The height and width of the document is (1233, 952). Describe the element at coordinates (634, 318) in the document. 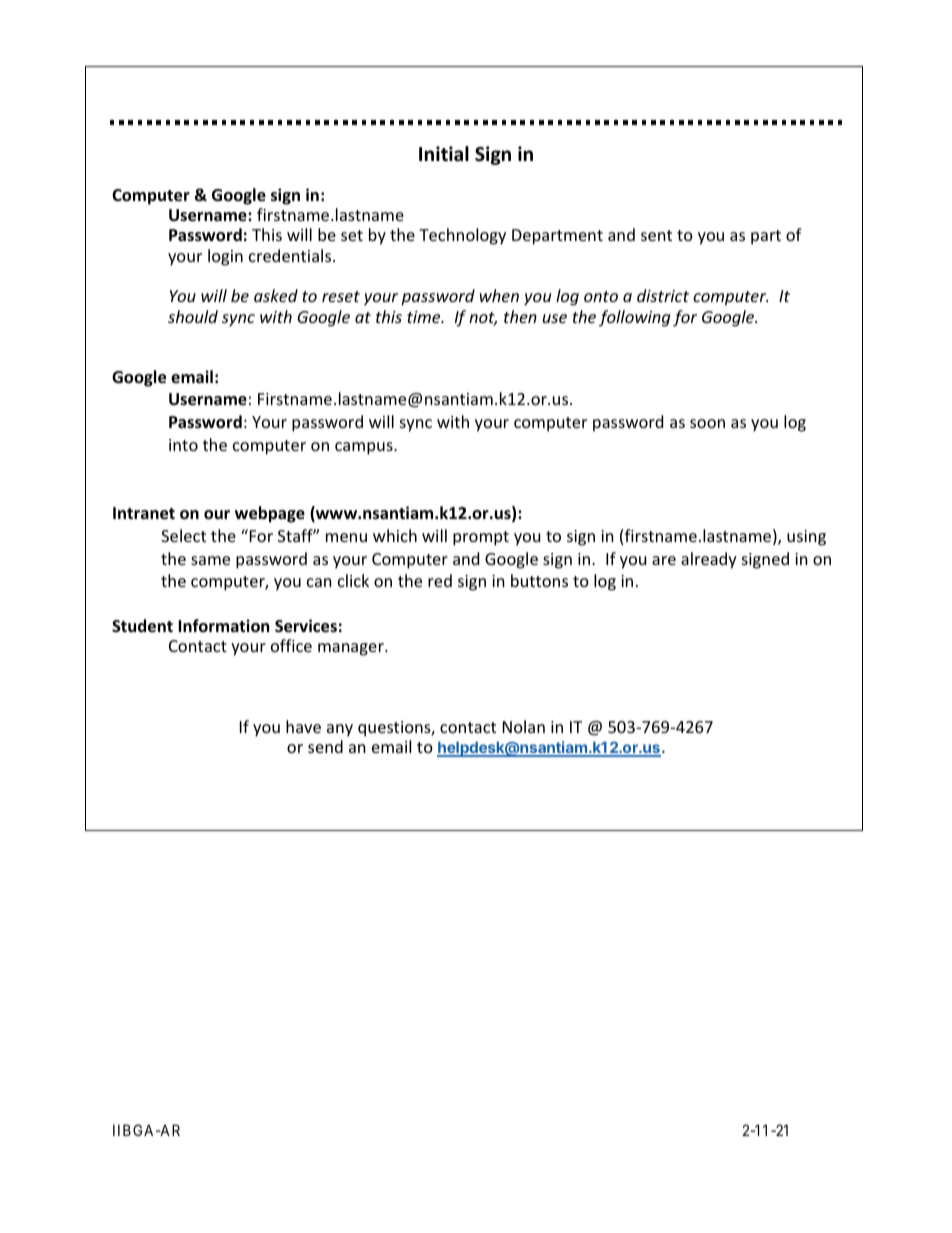

I see `following` at that location.
